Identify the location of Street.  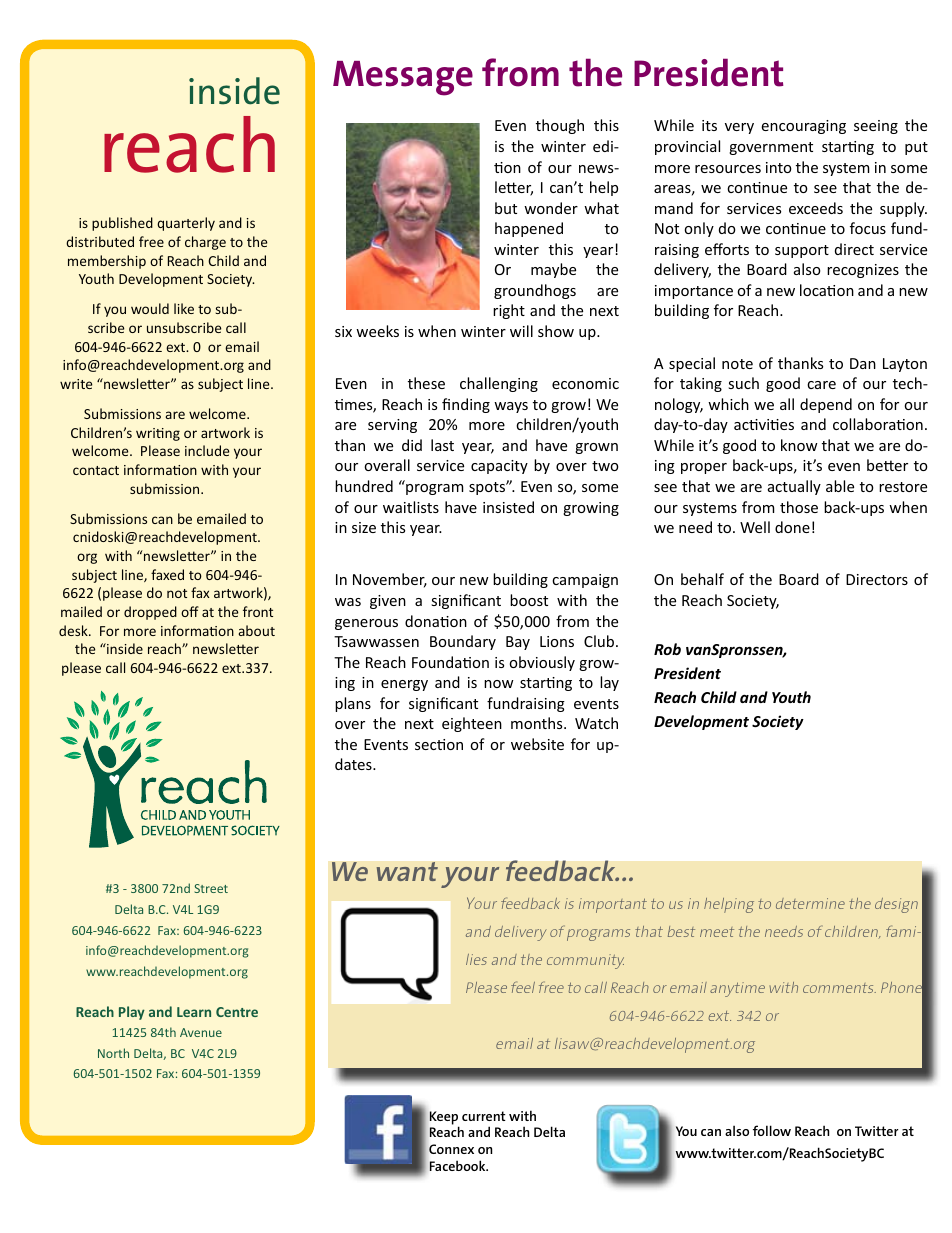
(211, 888).
